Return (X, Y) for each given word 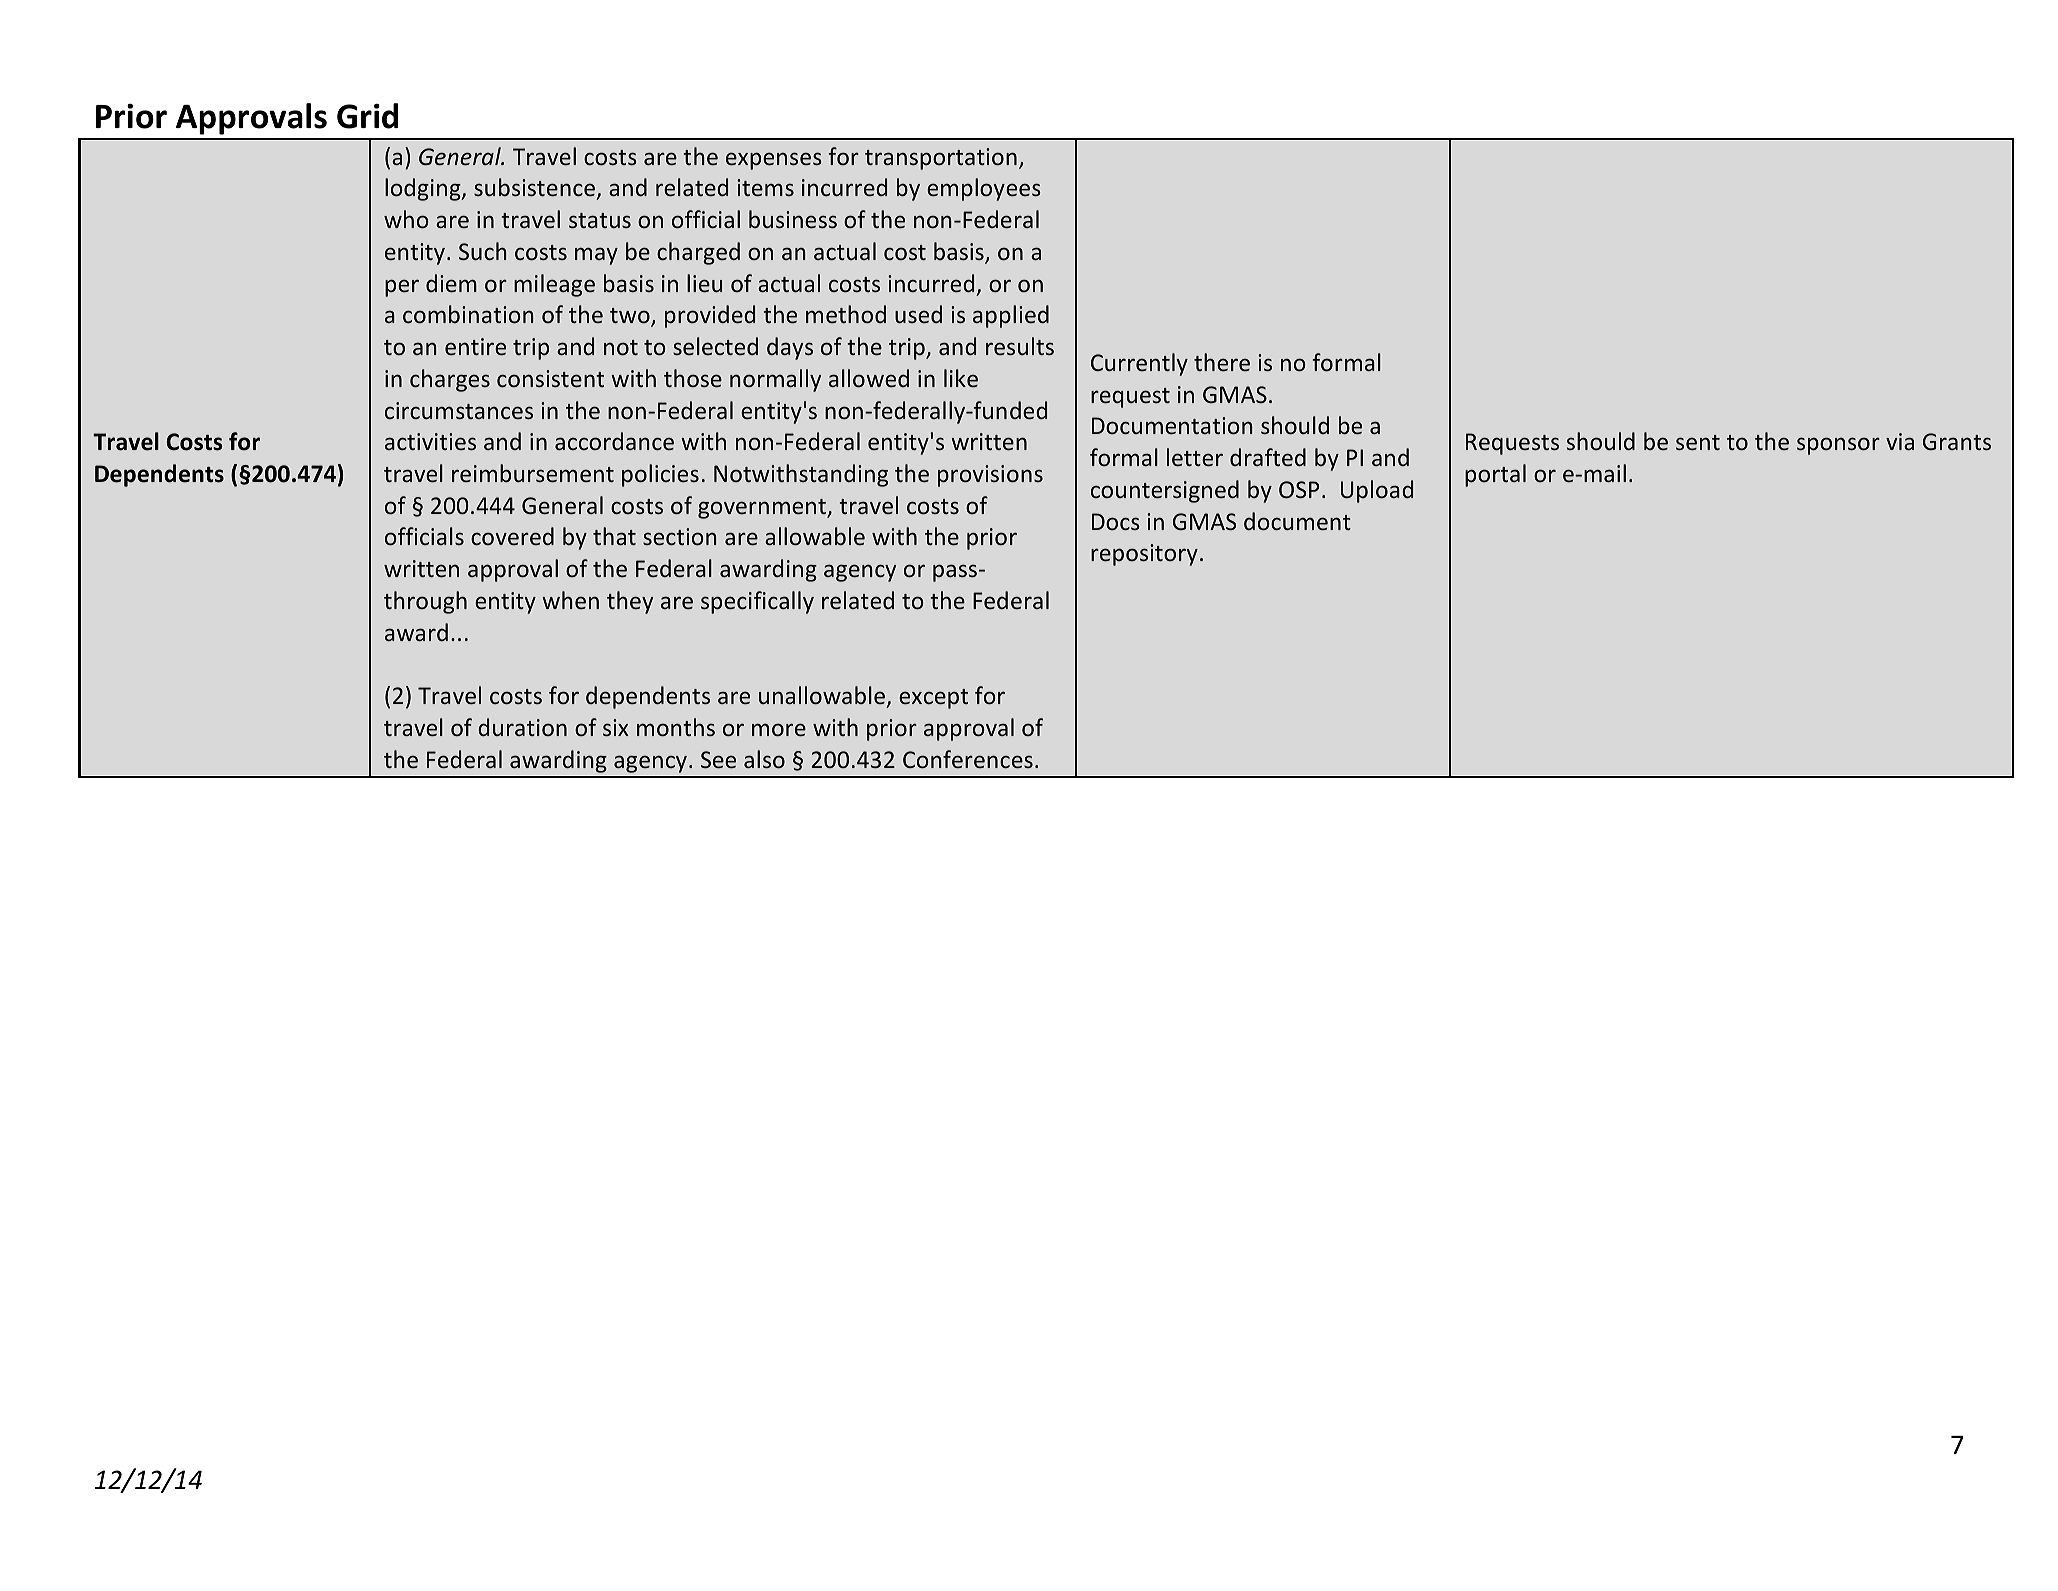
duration (522, 727)
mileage (554, 285)
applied (1011, 316)
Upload (1377, 491)
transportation (941, 159)
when (570, 600)
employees (984, 189)
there (1222, 362)
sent (1698, 442)
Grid (367, 116)
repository (1144, 555)
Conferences (968, 759)
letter (1195, 457)
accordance (614, 441)
